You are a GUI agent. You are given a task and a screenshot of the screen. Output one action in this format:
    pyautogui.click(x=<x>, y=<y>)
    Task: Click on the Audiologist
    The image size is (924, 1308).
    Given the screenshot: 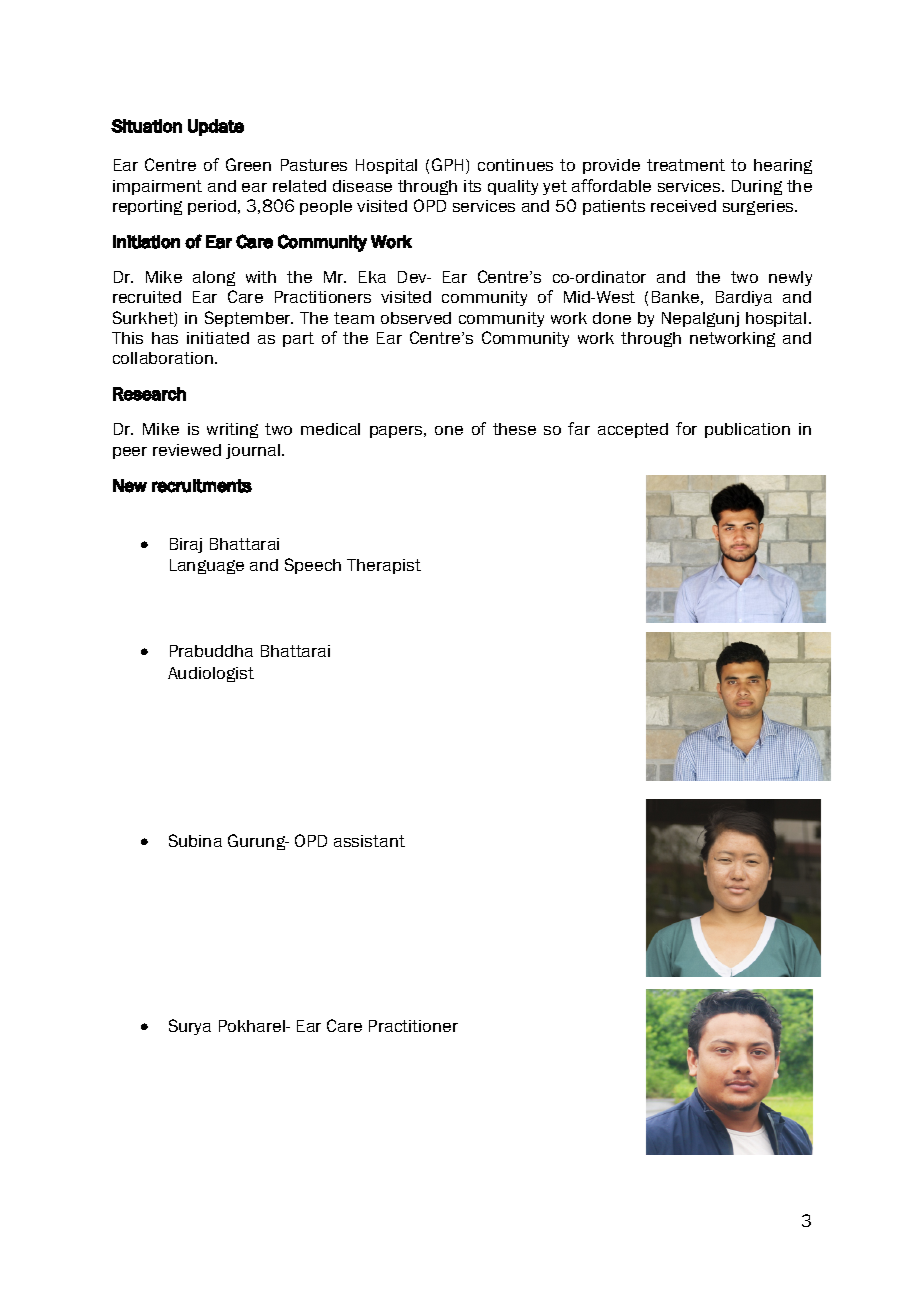 What is the action you would take?
    pyautogui.click(x=211, y=674)
